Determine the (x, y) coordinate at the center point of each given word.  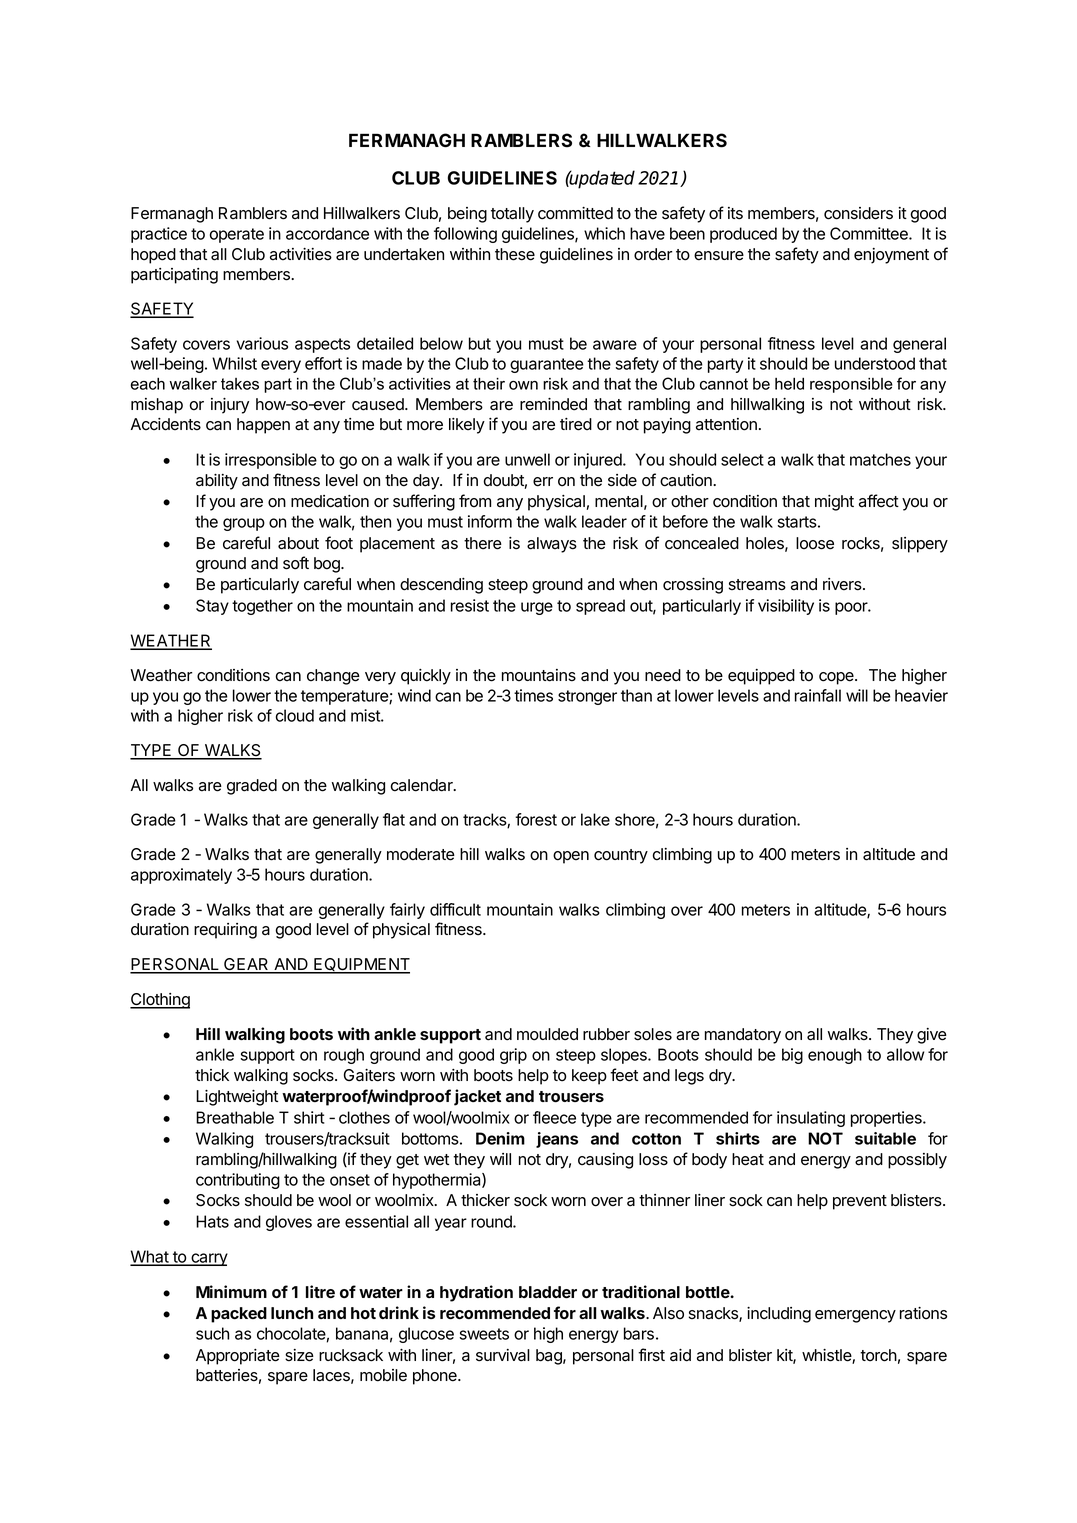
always (552, 545)
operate (237, 235)
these (515, 254)
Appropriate (238, 1357)
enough (835, 1056)
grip (513, 1056)
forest (536, 819)
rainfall (818, 695)
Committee (870, 233)
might (834, 503)
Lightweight (237, 1098)
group (244, 524)
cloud (295, 715)
